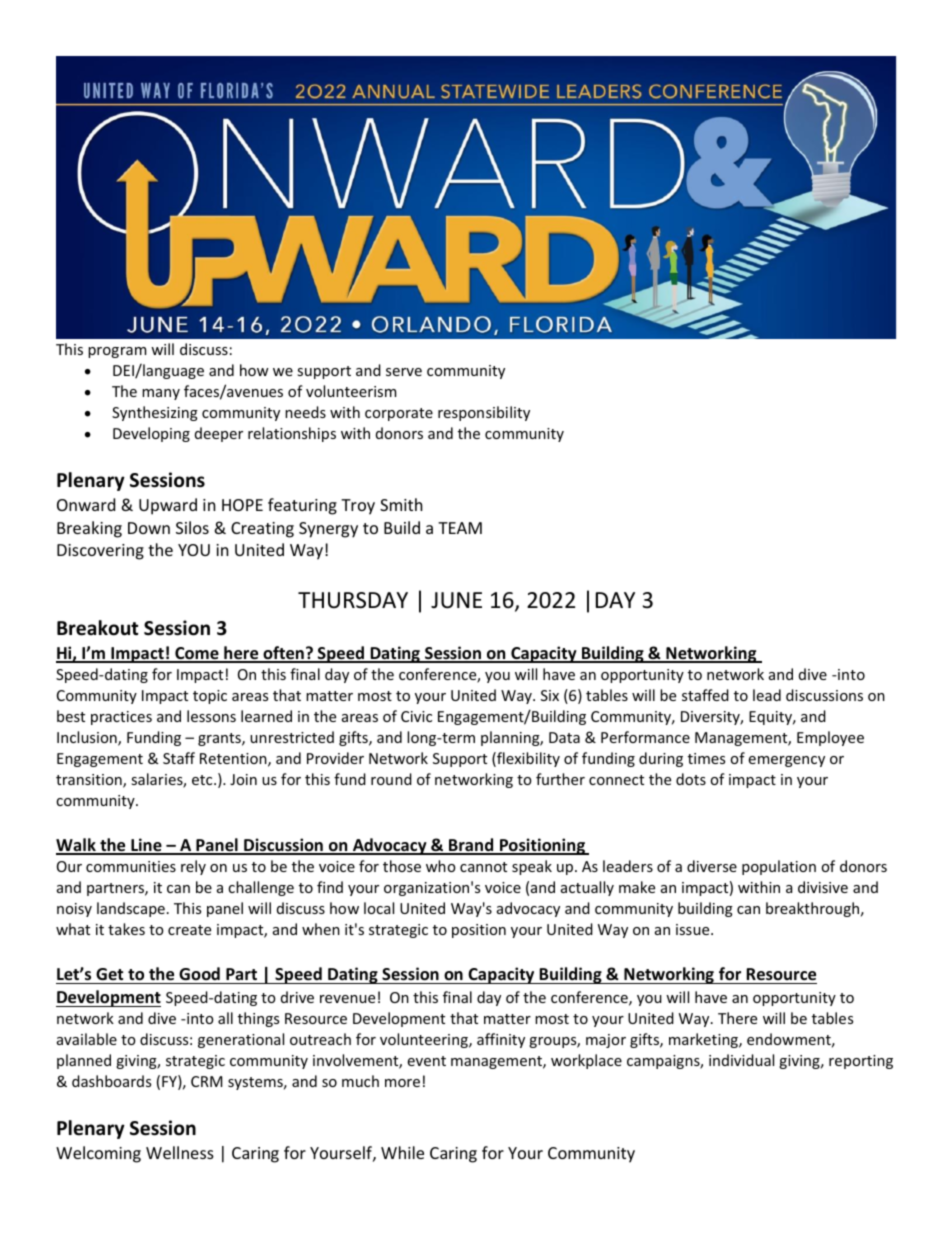 This screenshot has height=1233, width=952. What do you see at coordinates (779, 867) in the screenshot?
I see `population` at bounding box center [779, 867].
